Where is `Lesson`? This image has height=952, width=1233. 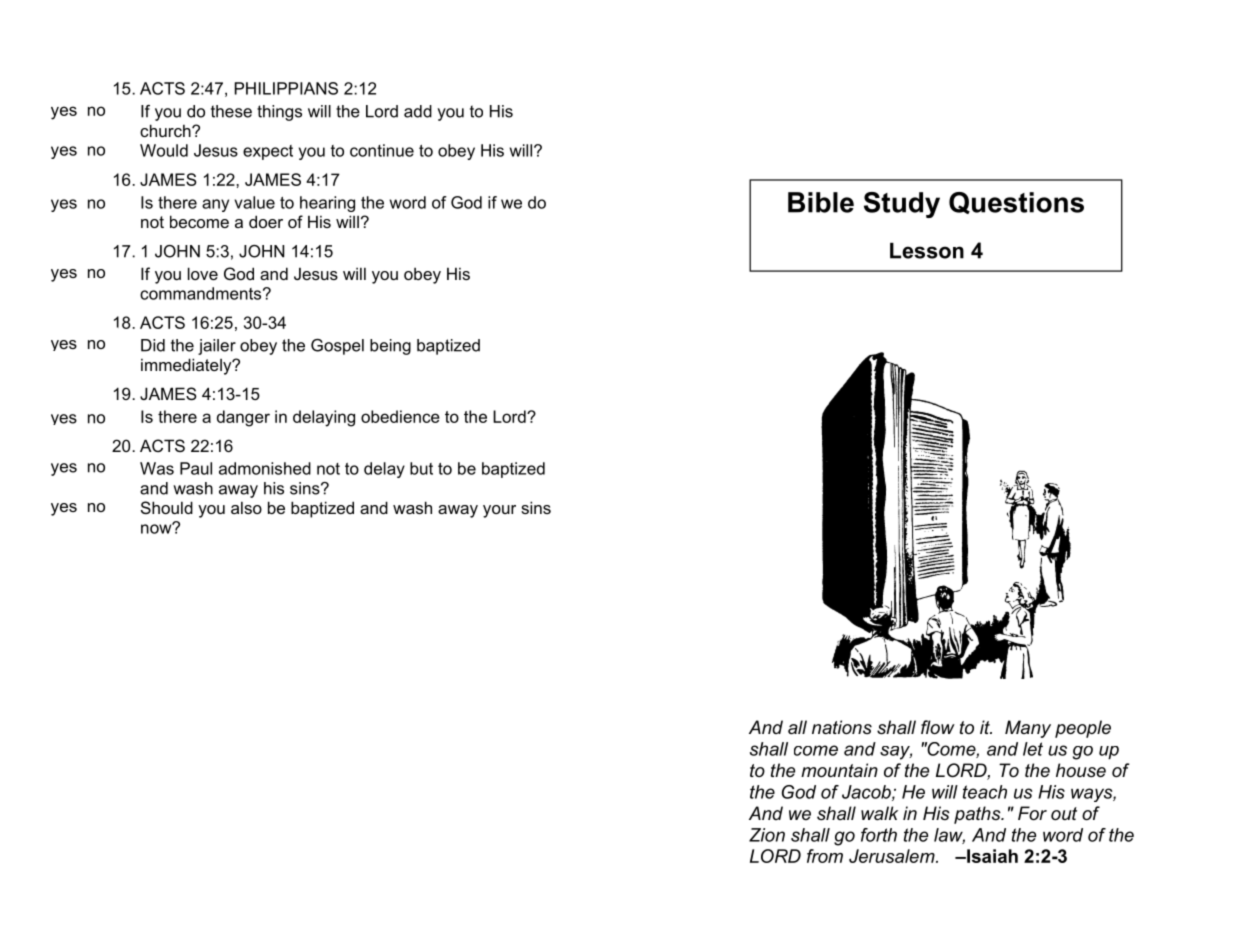 Lesson is located at coordinates (927, 251).
